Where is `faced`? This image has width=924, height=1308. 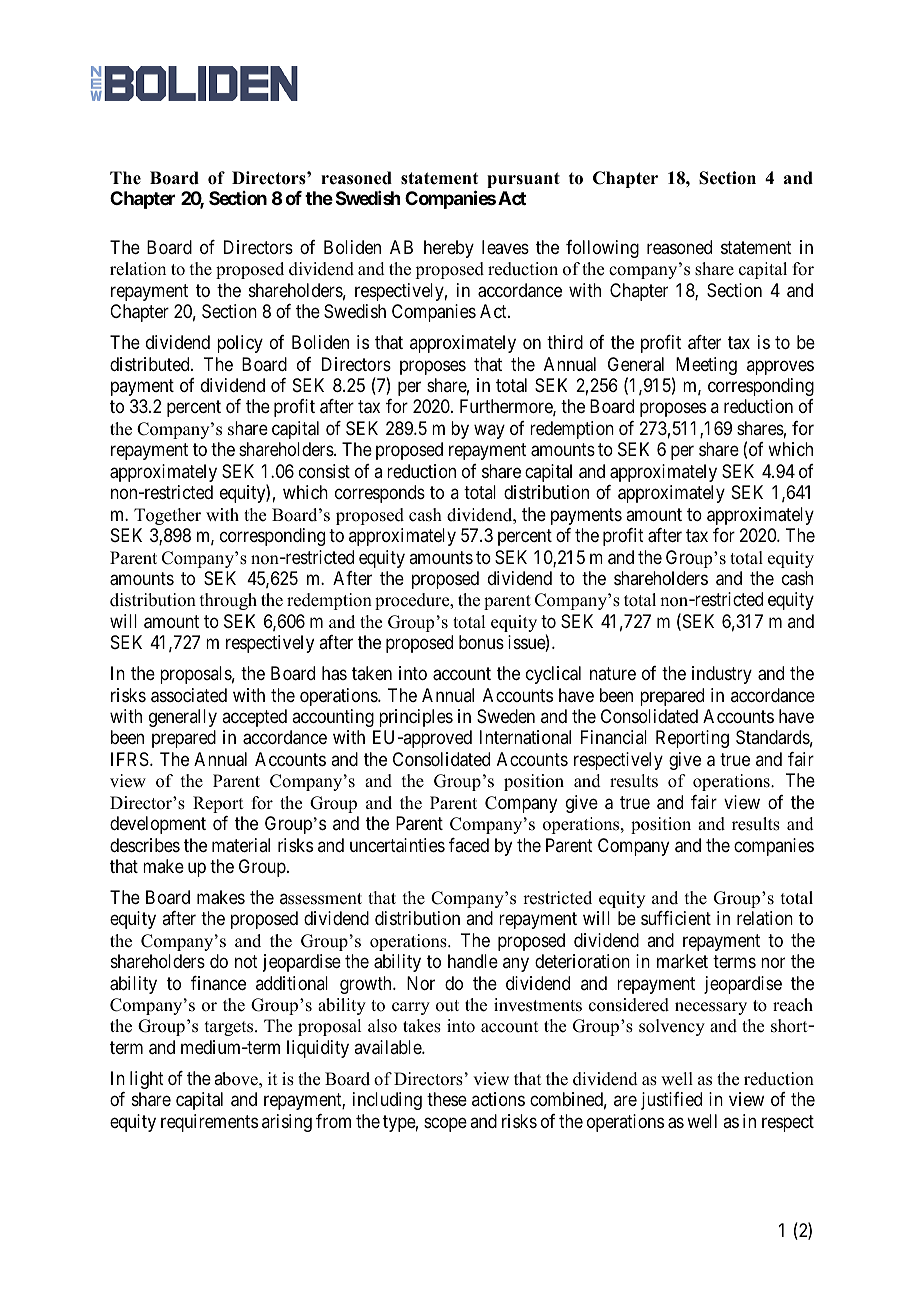 faced is located at coordinates (469, 845).
